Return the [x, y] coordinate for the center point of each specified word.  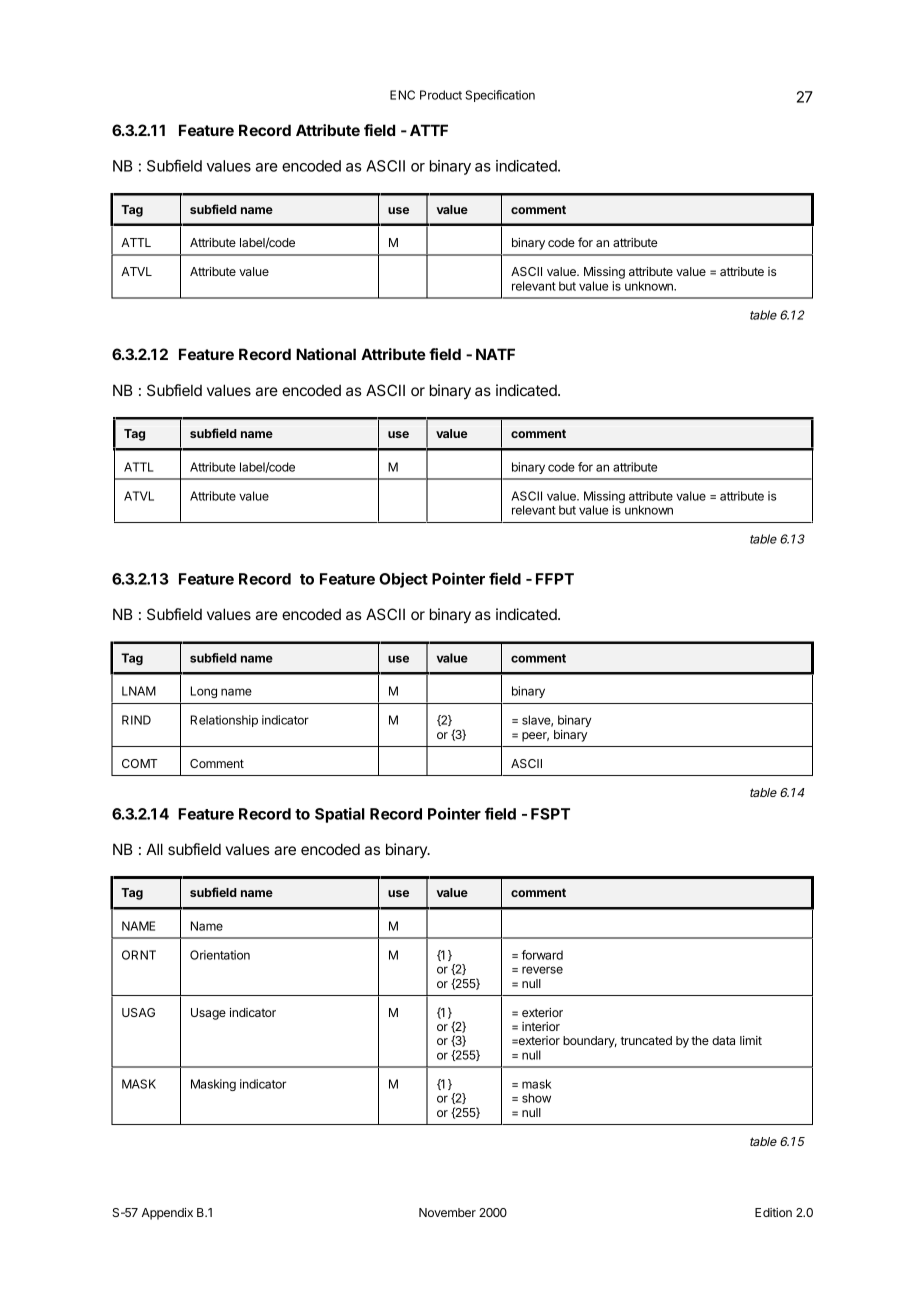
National [326, 354]
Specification [500, 96]
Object [403, 580]
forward [542, 955]
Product [441, 95]
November [447, 1212]
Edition [773, 1212]
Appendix [167, 1214]
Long [204, 692]
